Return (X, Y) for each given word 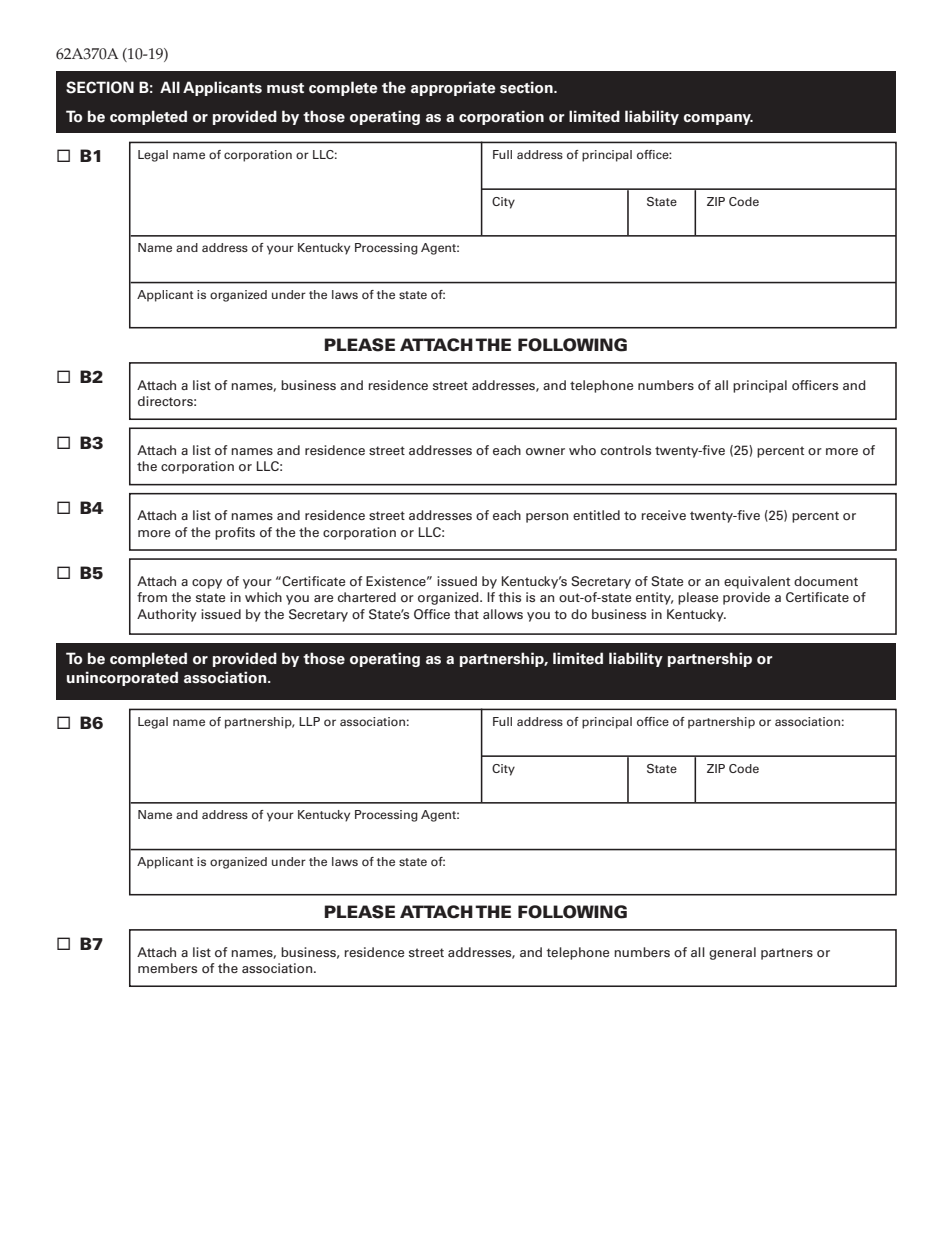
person (547, 518)
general (732, 953)
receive (664, 515)
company (718, 119)
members (167, 968)
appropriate (453, 88)
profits (235, 533)
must (285, 88)
